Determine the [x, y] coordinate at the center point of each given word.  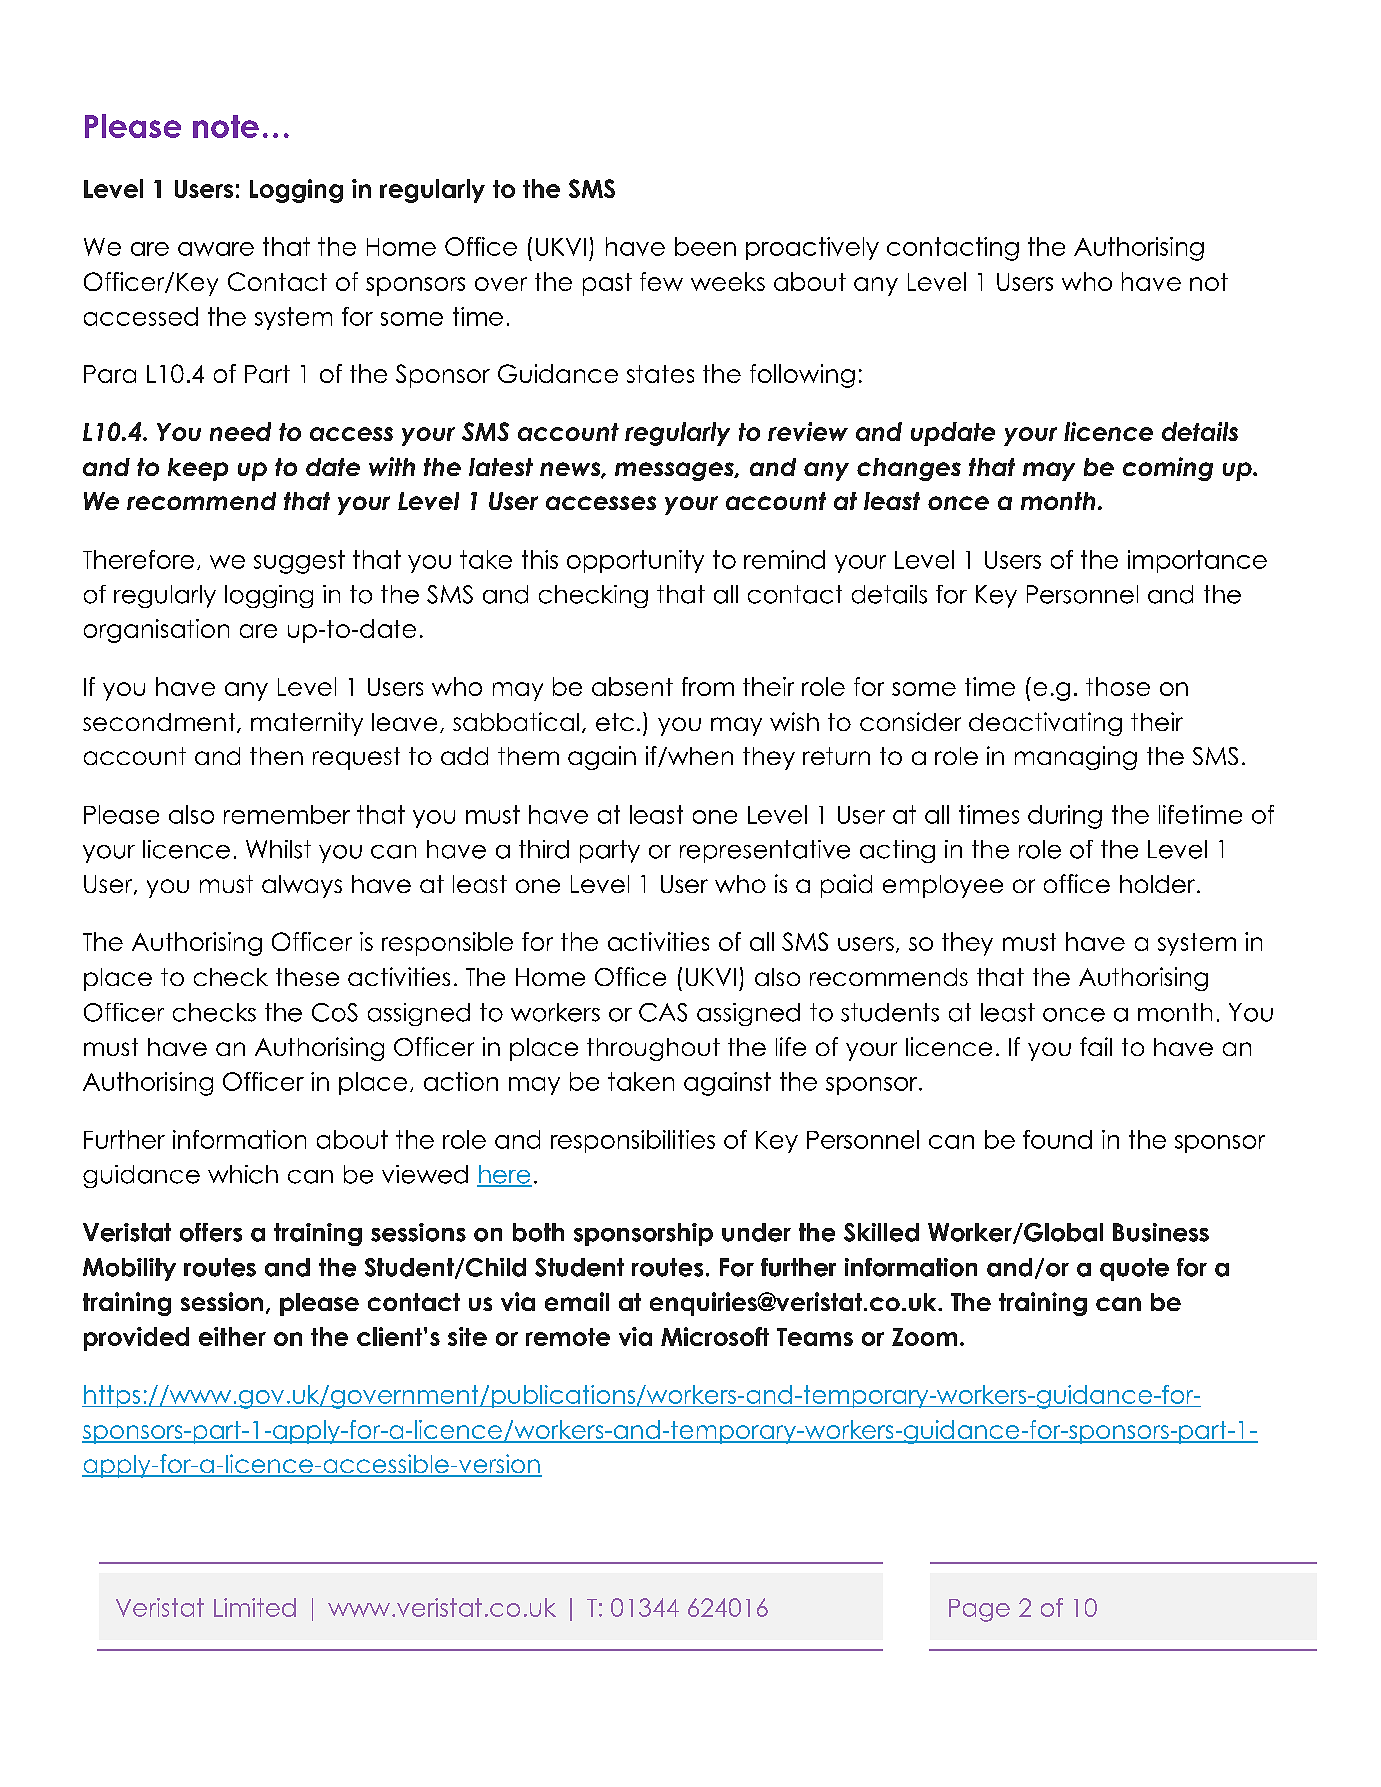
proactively [812, 248]
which [243, 1174]
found [1057, 1139]
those [1118, 686]
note [226, 126]
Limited [255, 1607]
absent [632, 686]
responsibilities [633, 1141]
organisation [156, 631]
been [705, 246]
